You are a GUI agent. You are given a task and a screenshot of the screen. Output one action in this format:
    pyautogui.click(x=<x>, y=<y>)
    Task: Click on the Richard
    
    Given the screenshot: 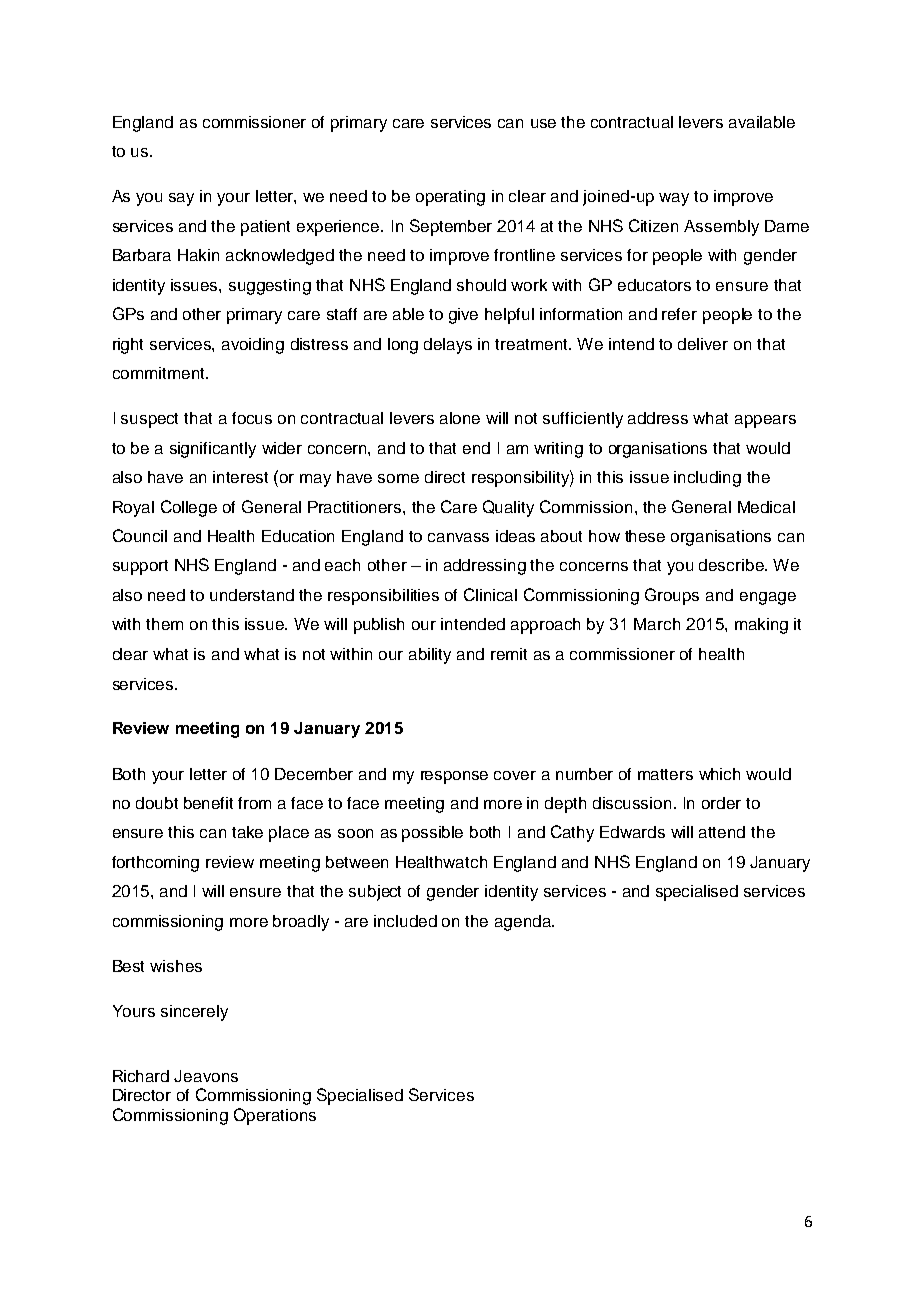 What is the action you would take?
    pyautogui.click(x=141, y=1076)
